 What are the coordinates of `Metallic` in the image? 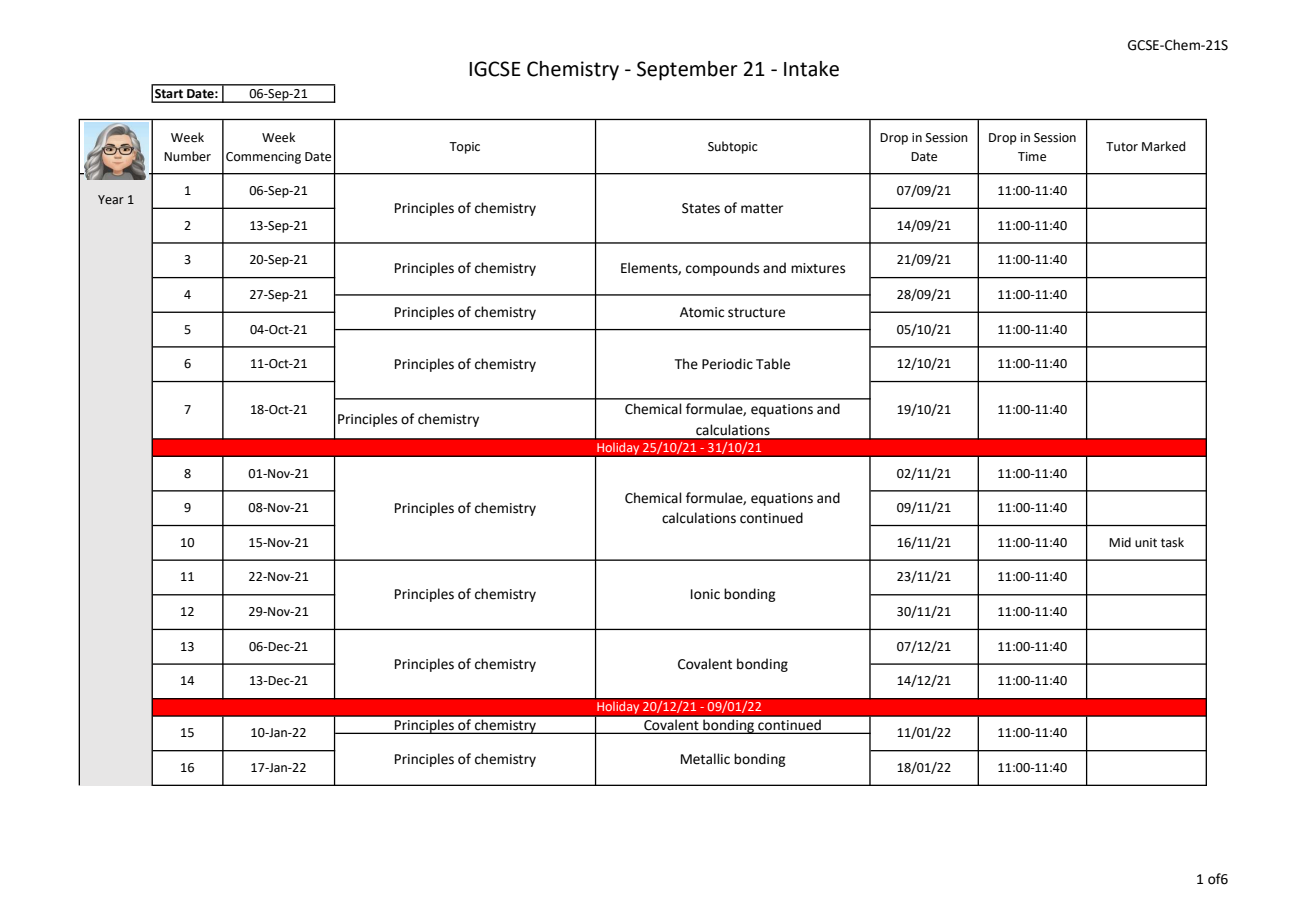 It's located at (705, 759).
